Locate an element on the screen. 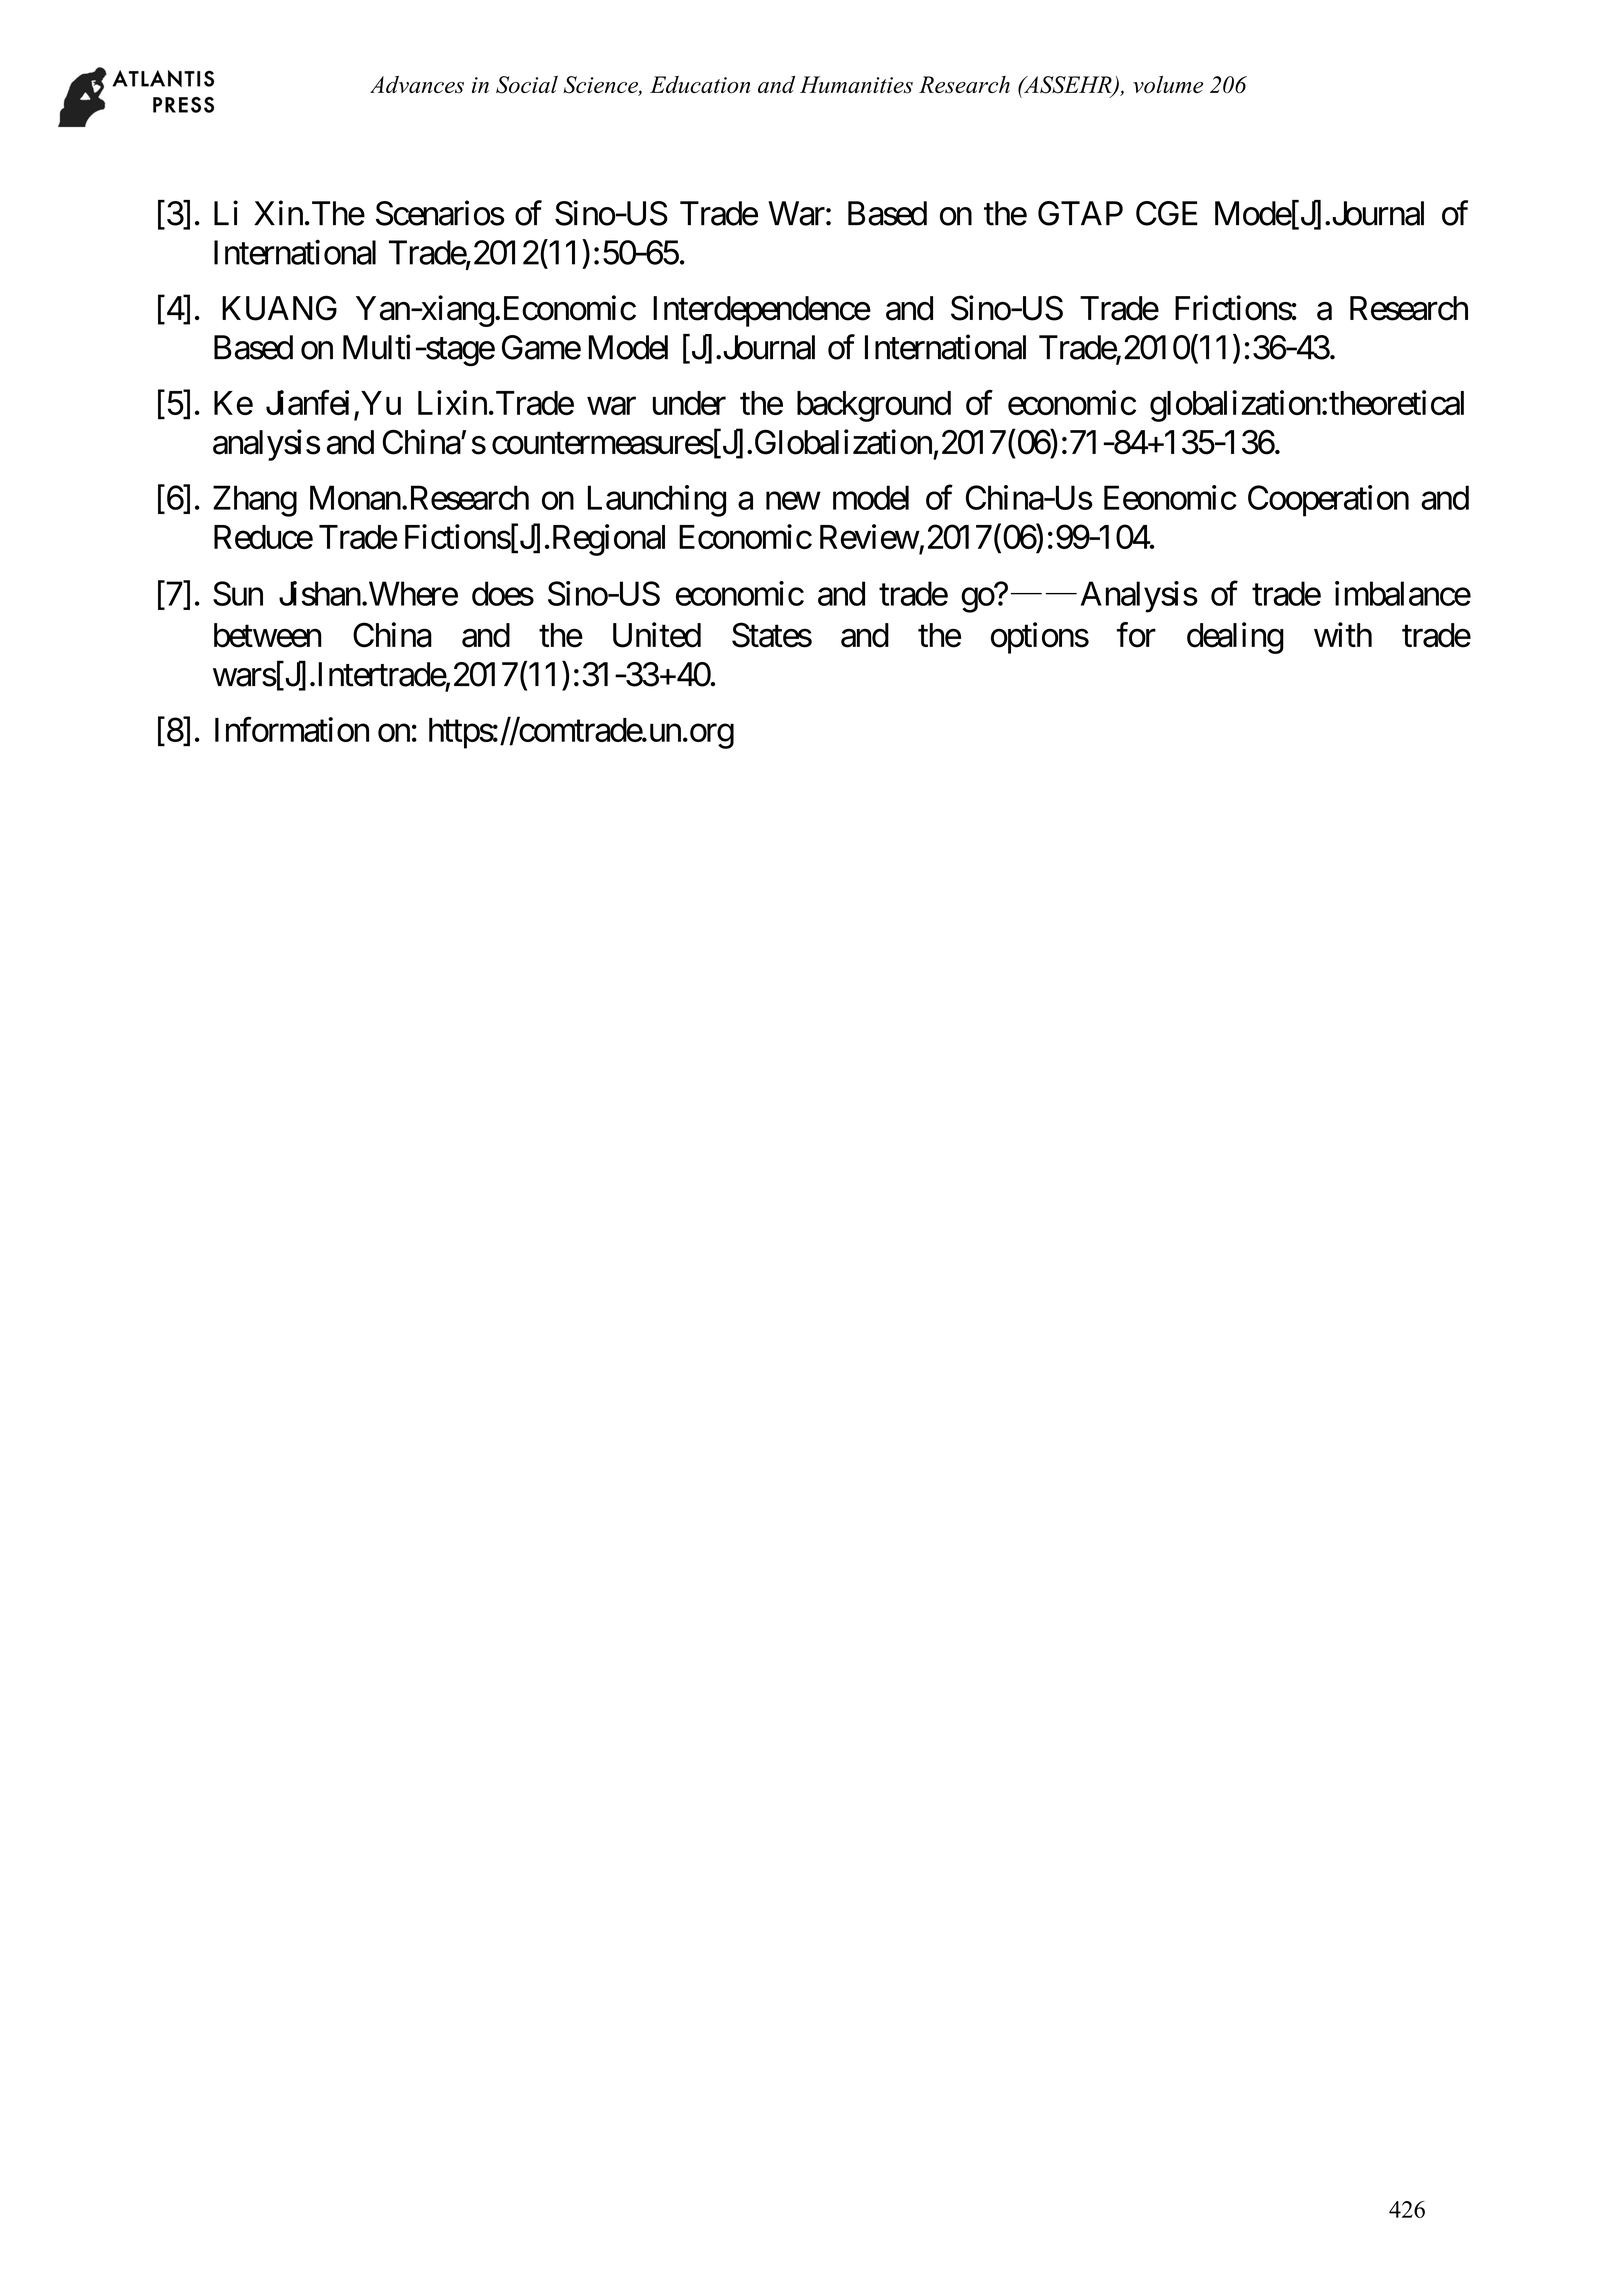 The height and width of the screenshot is (2294, 1622). background is located at coordinates (874, 406).
